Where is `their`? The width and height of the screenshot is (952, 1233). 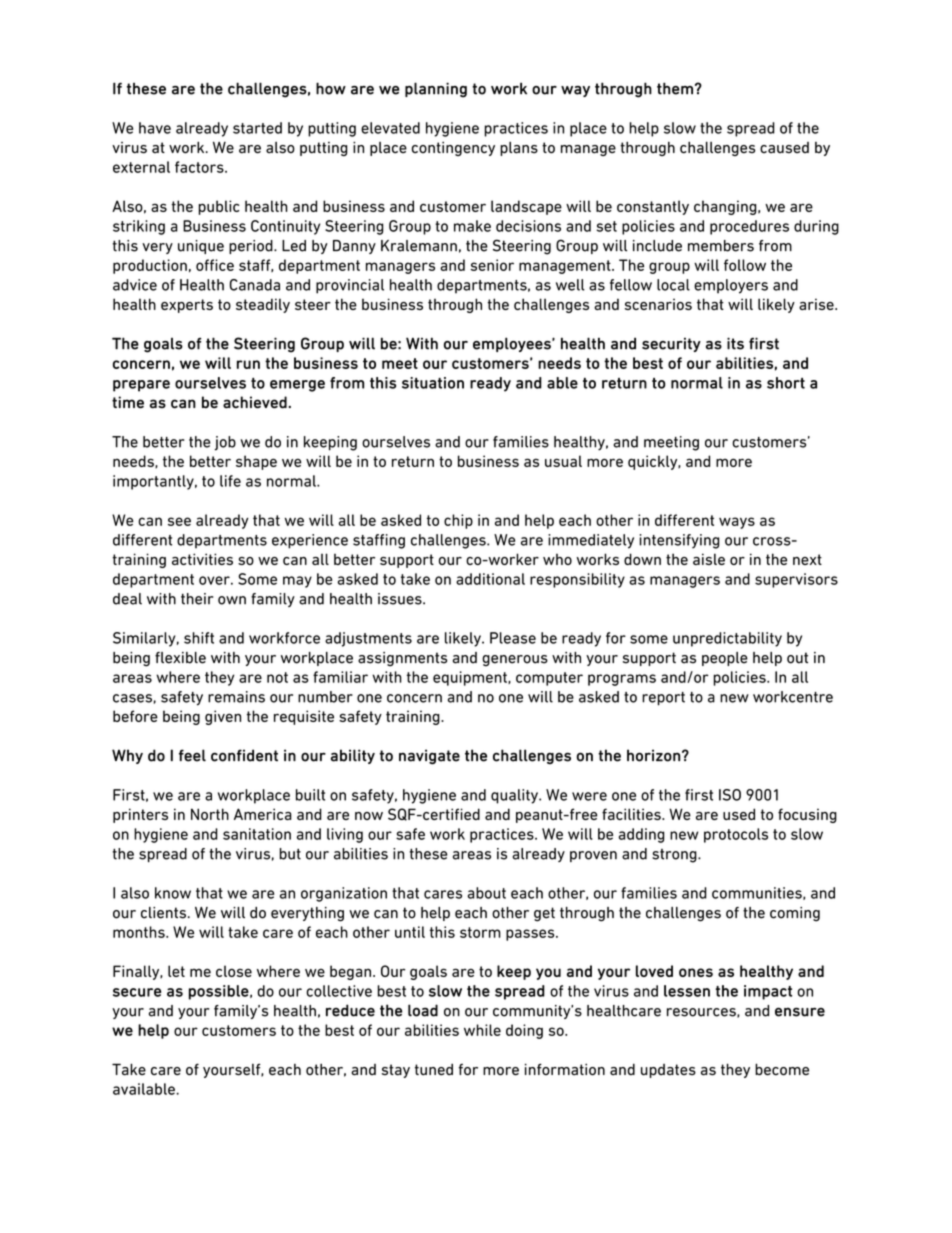 their is located at coordinates (197, 599).
